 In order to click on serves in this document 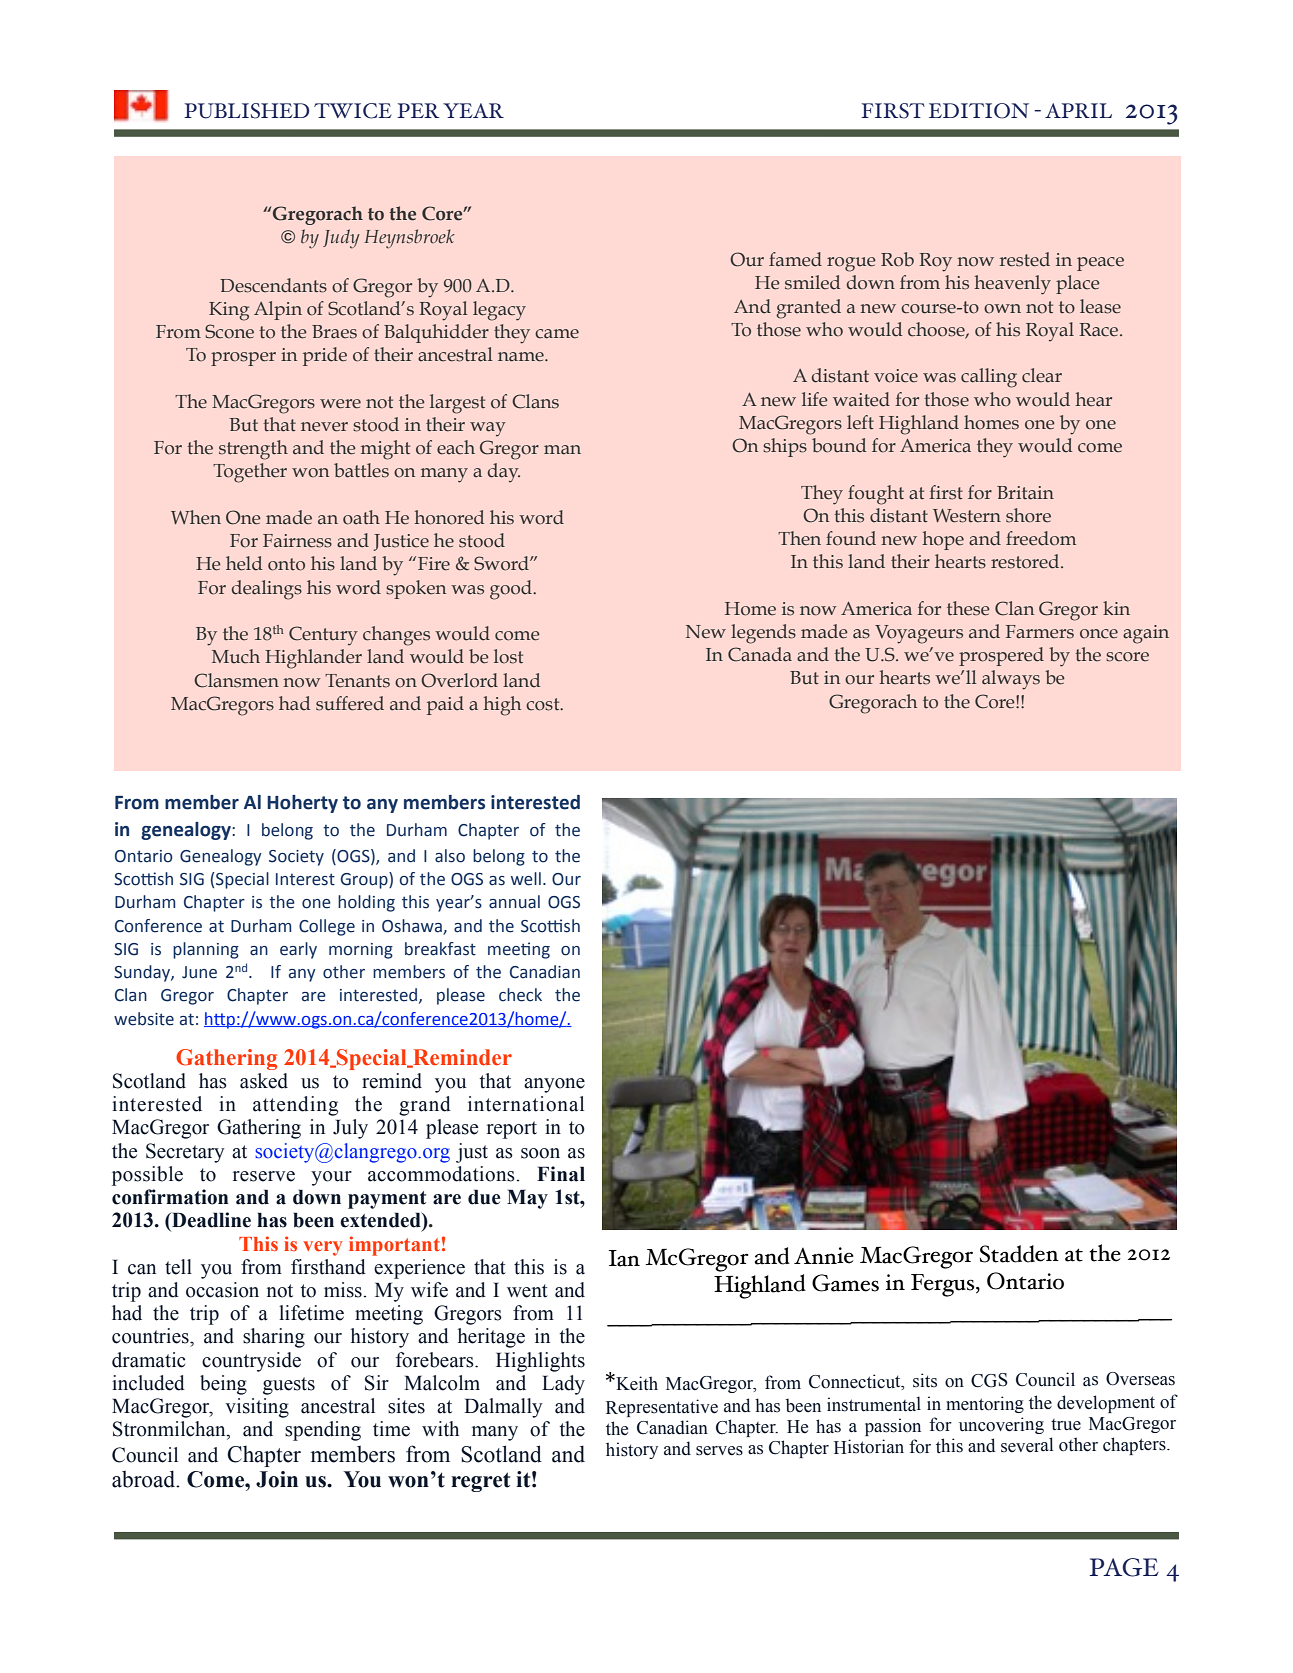, I will do `click(719, 1451)`.
